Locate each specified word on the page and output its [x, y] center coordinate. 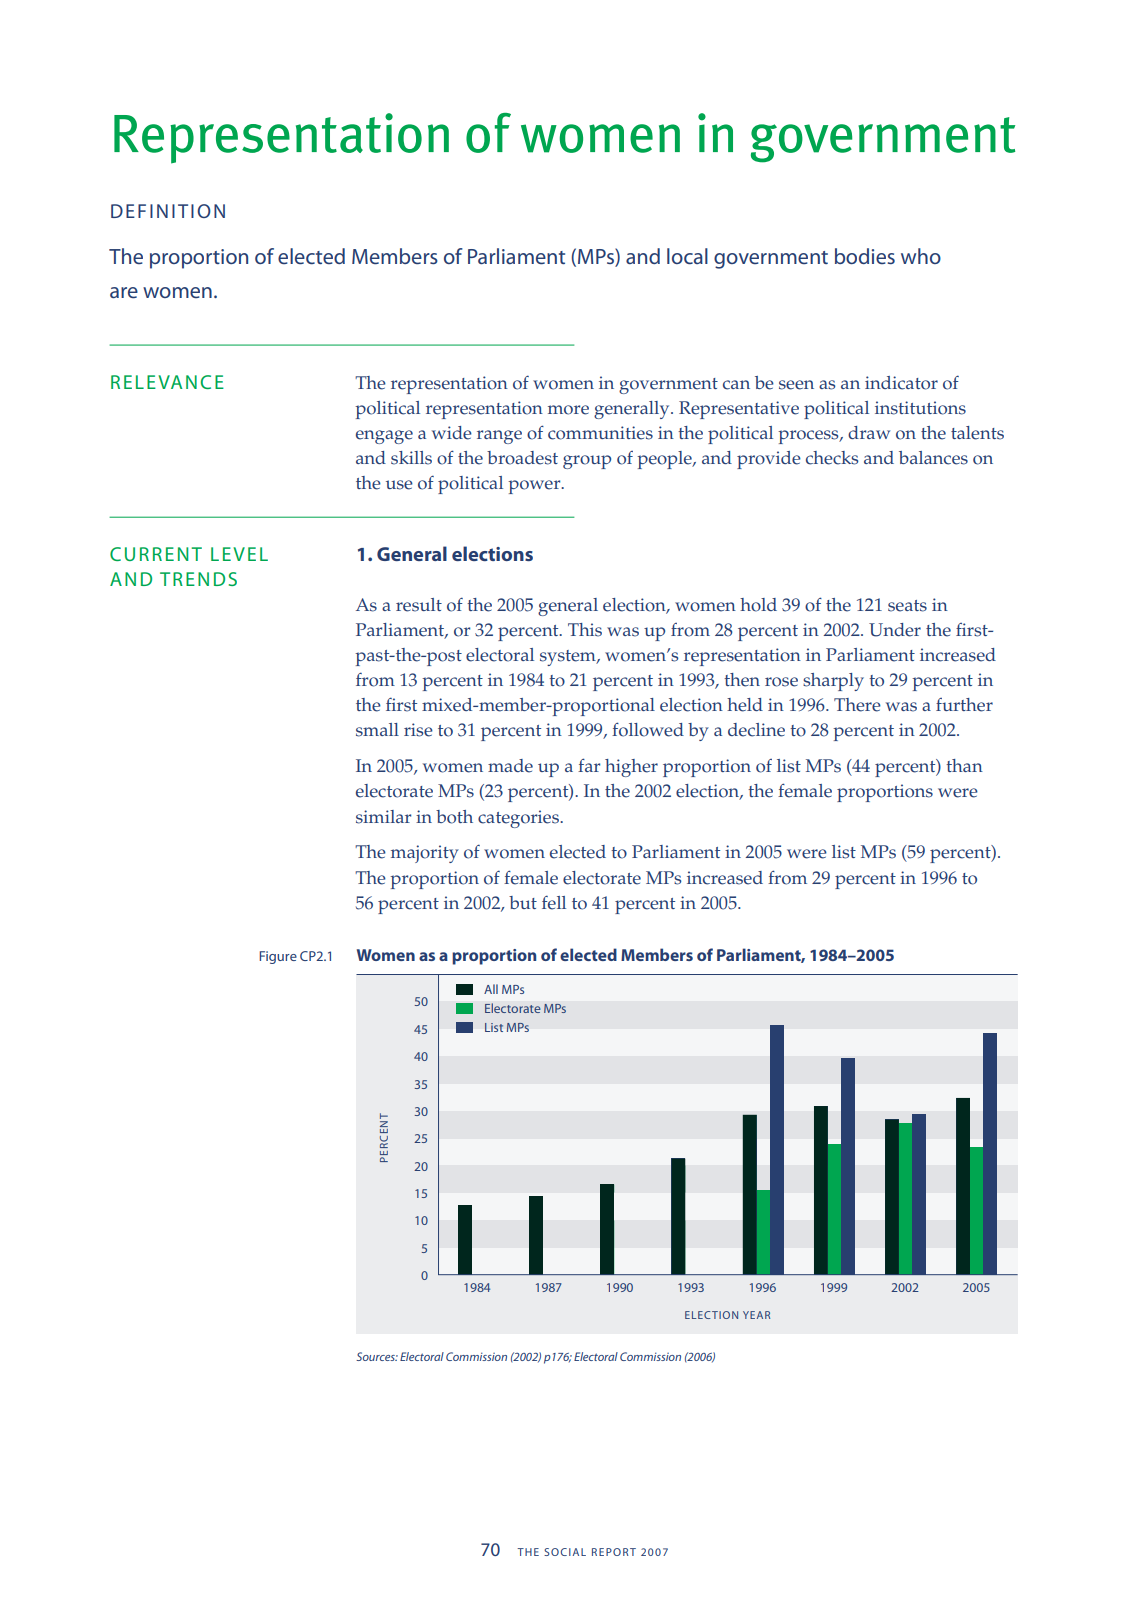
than [964, 765]
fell [554, 903]
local [687, 256]
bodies [865, 256]
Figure [278, 957]
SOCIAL [565, 1552]
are [124, 292]
